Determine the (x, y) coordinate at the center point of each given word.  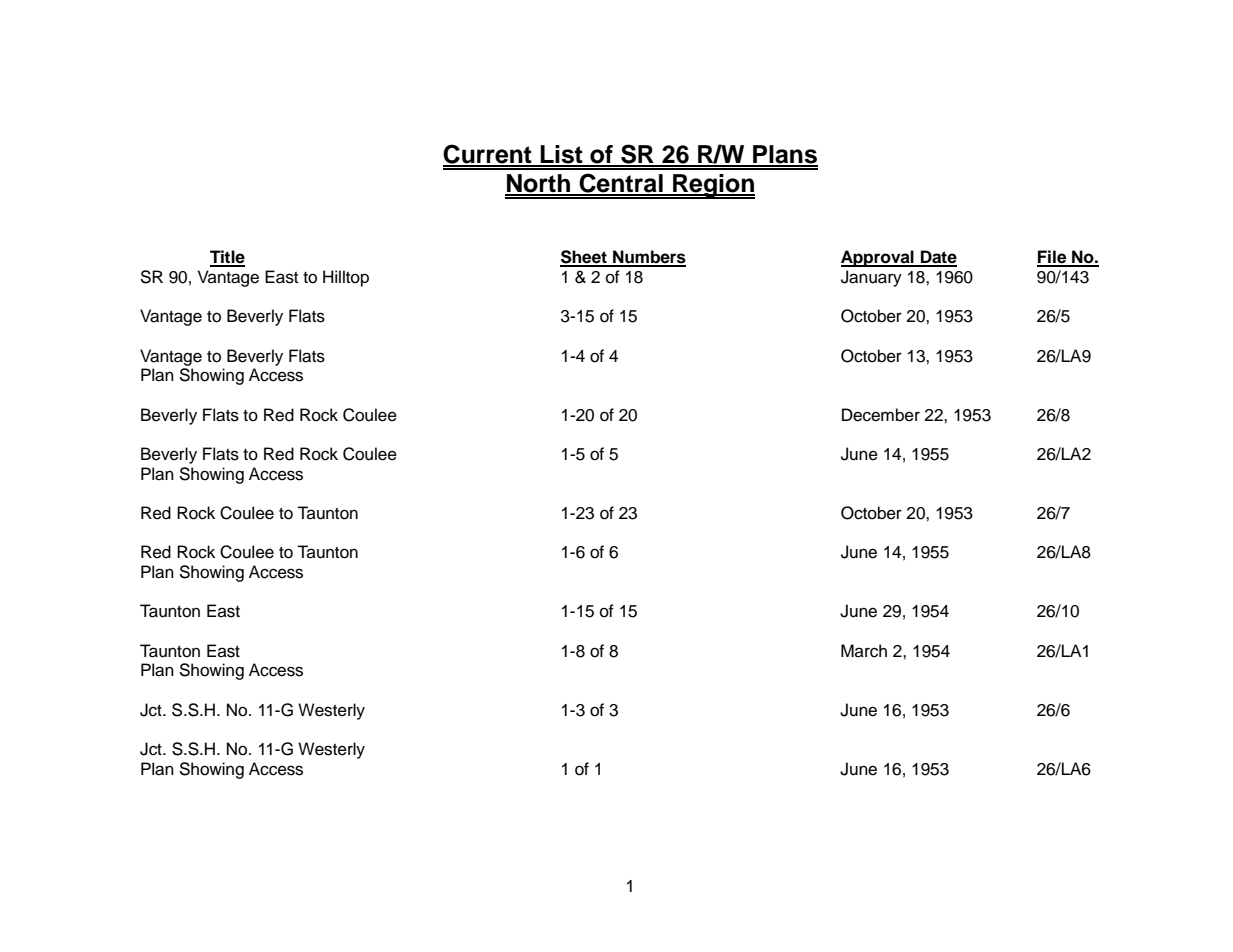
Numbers (648, 258)
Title (227, 258)
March (864, 651)
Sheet (584, 258)
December (881, 415)
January (871, 278)
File (1053, 258)
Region (713, 186)
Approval (878, 258)
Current (488, 155)
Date (938, 258)
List (562, 155)
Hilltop (346, 278)
